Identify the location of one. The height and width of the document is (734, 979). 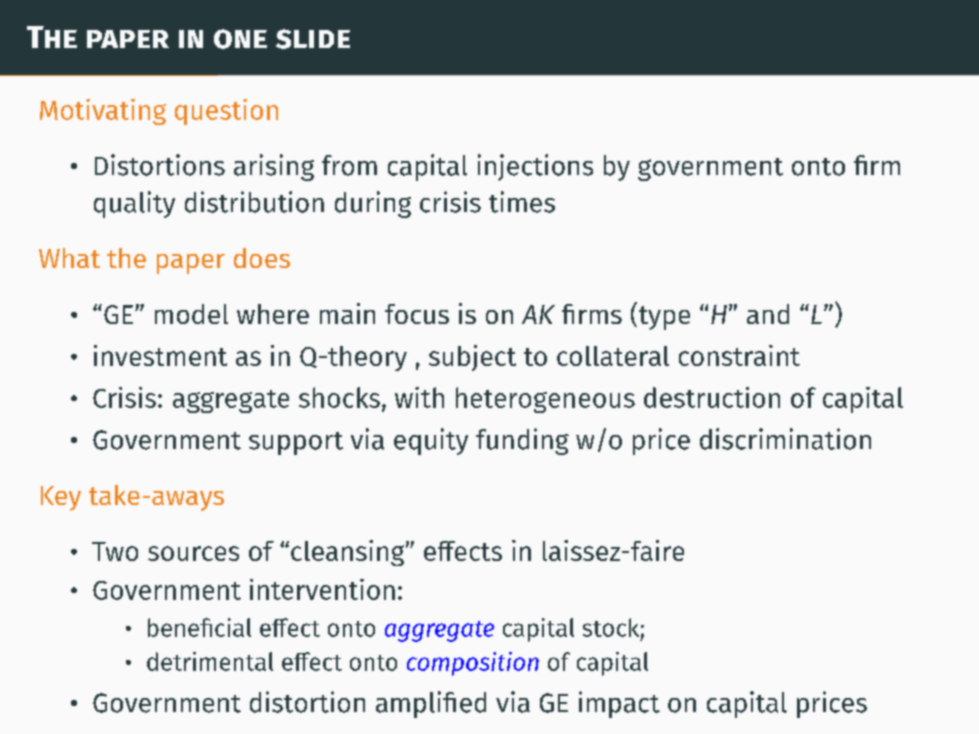
(240, 39).
